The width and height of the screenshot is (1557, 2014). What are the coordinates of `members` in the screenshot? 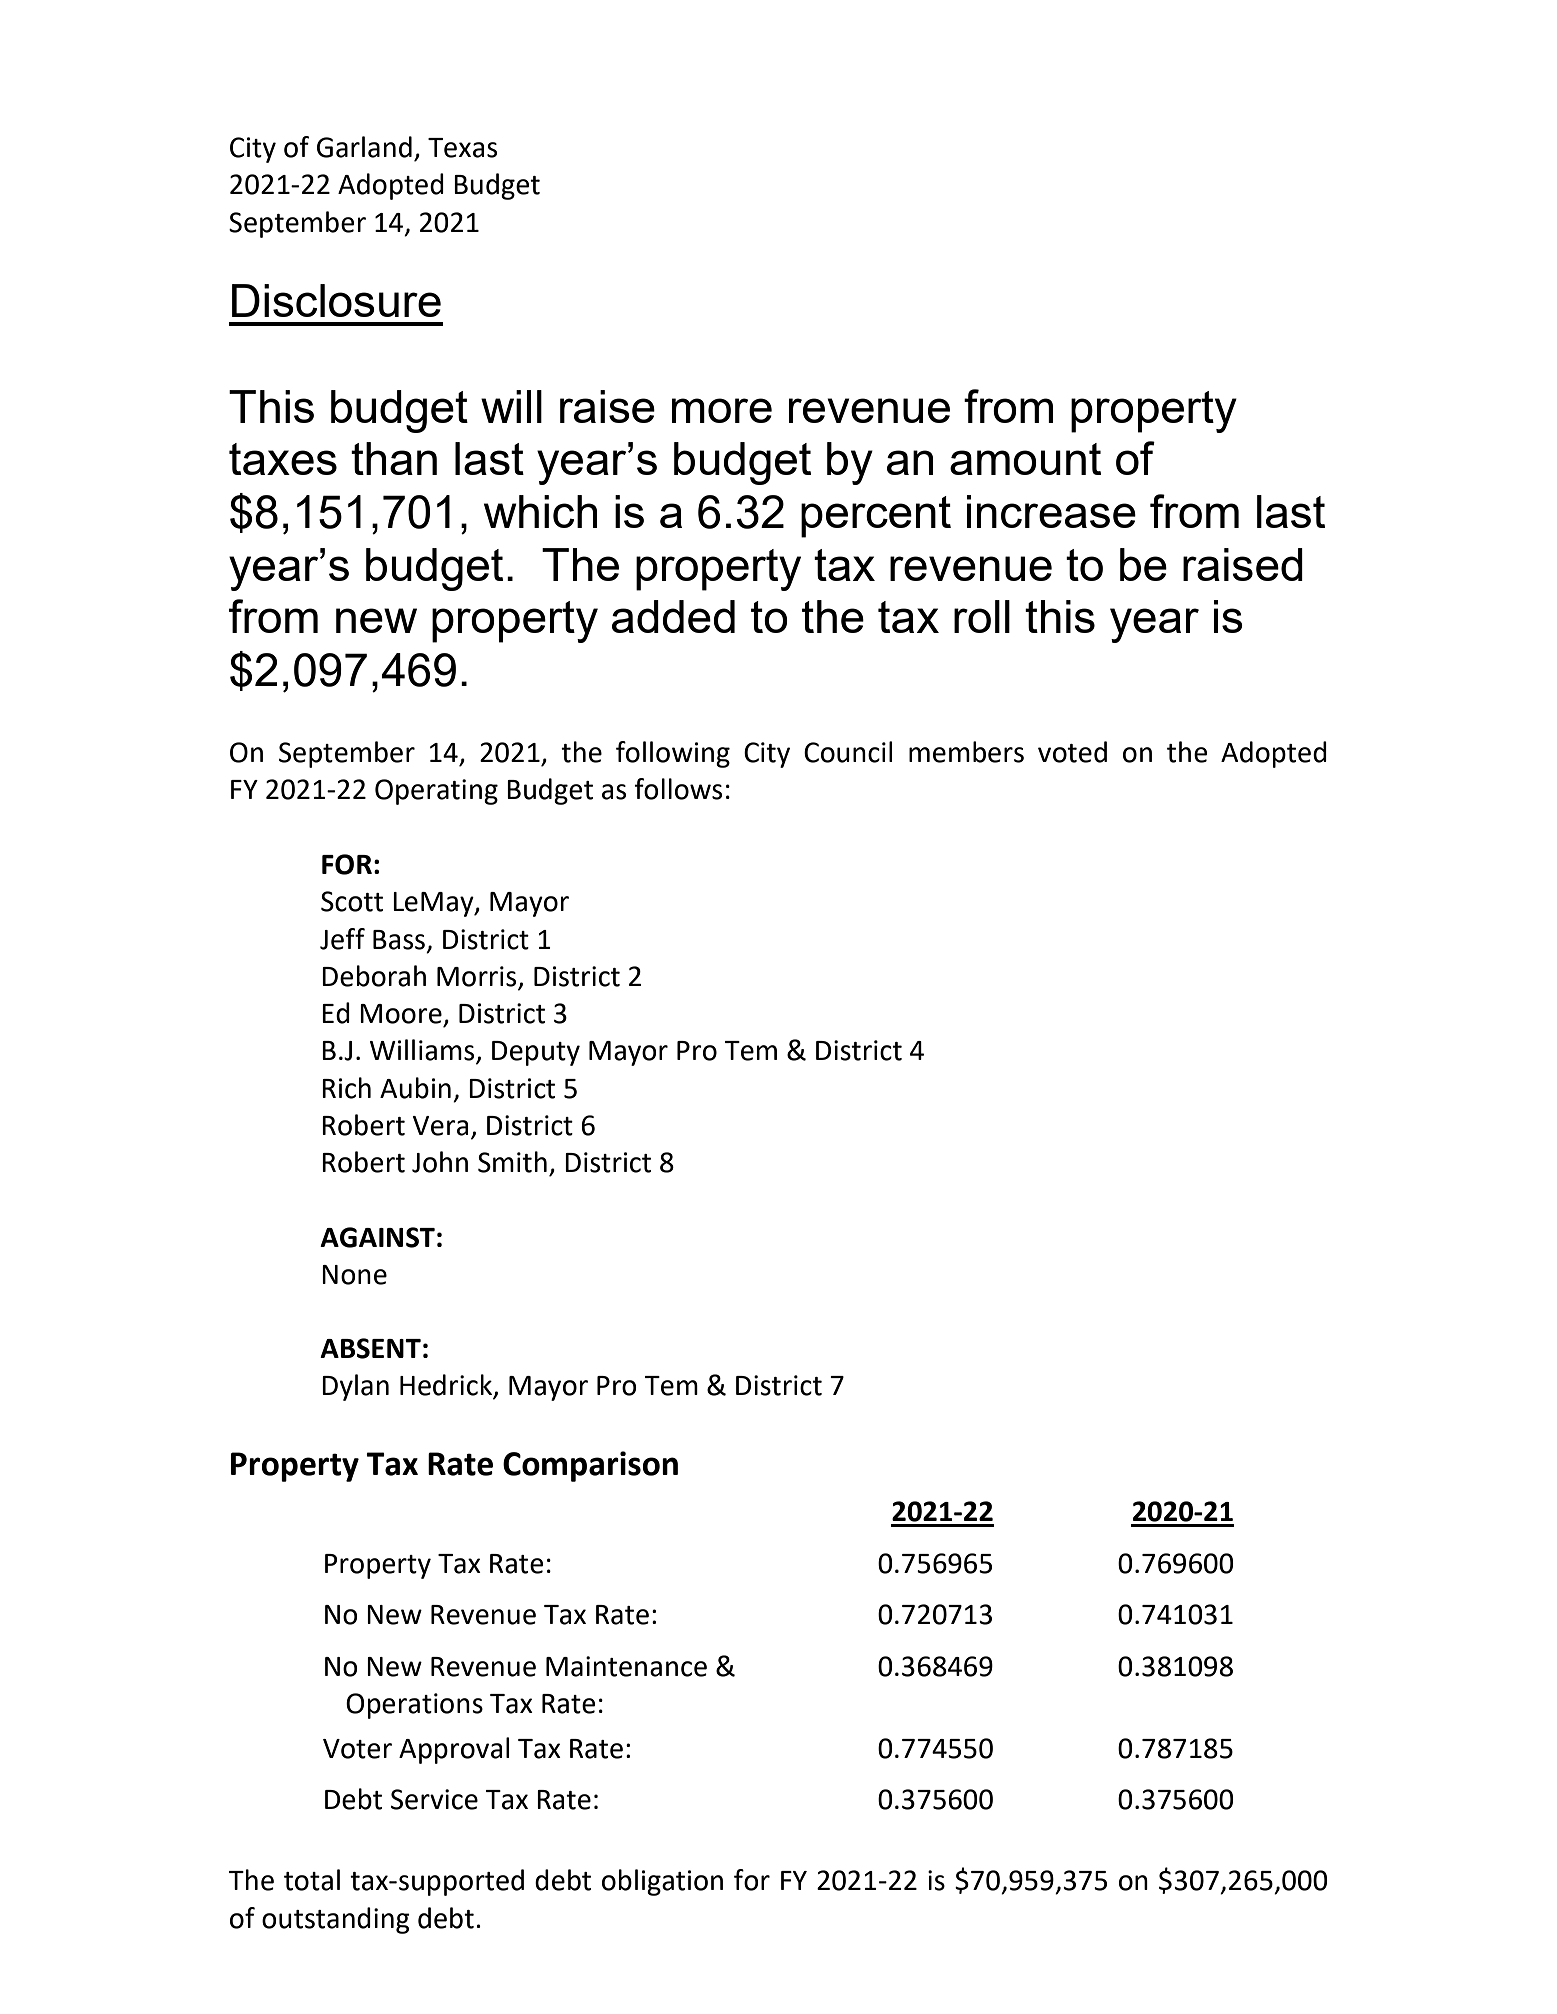 It's located at (966, 752).
